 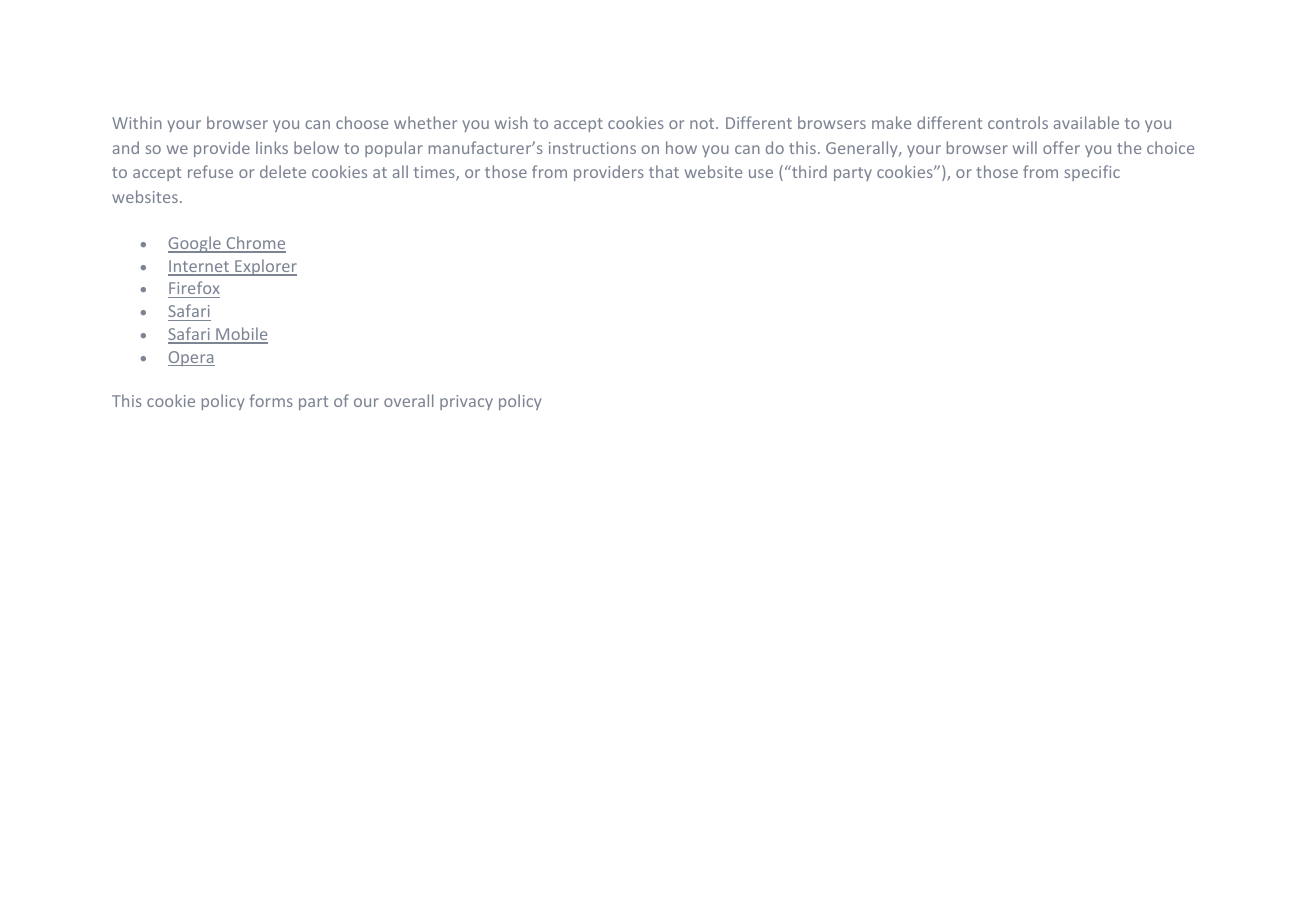 What do you see at coordinates (191, 358) in the document?
I see `Opera` at bounding box center [191, 358].
